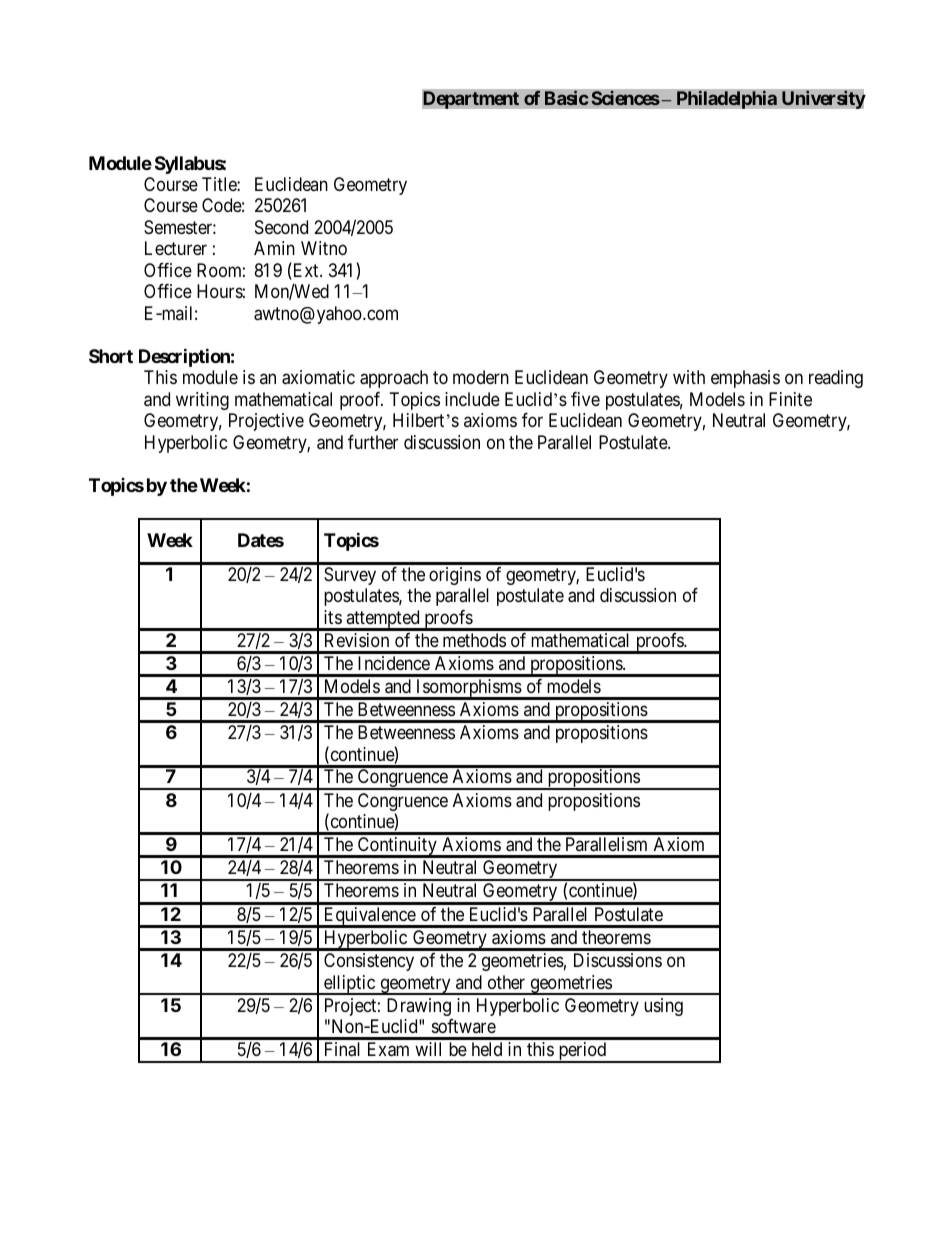  I want to click on its, so click(333, 617).
